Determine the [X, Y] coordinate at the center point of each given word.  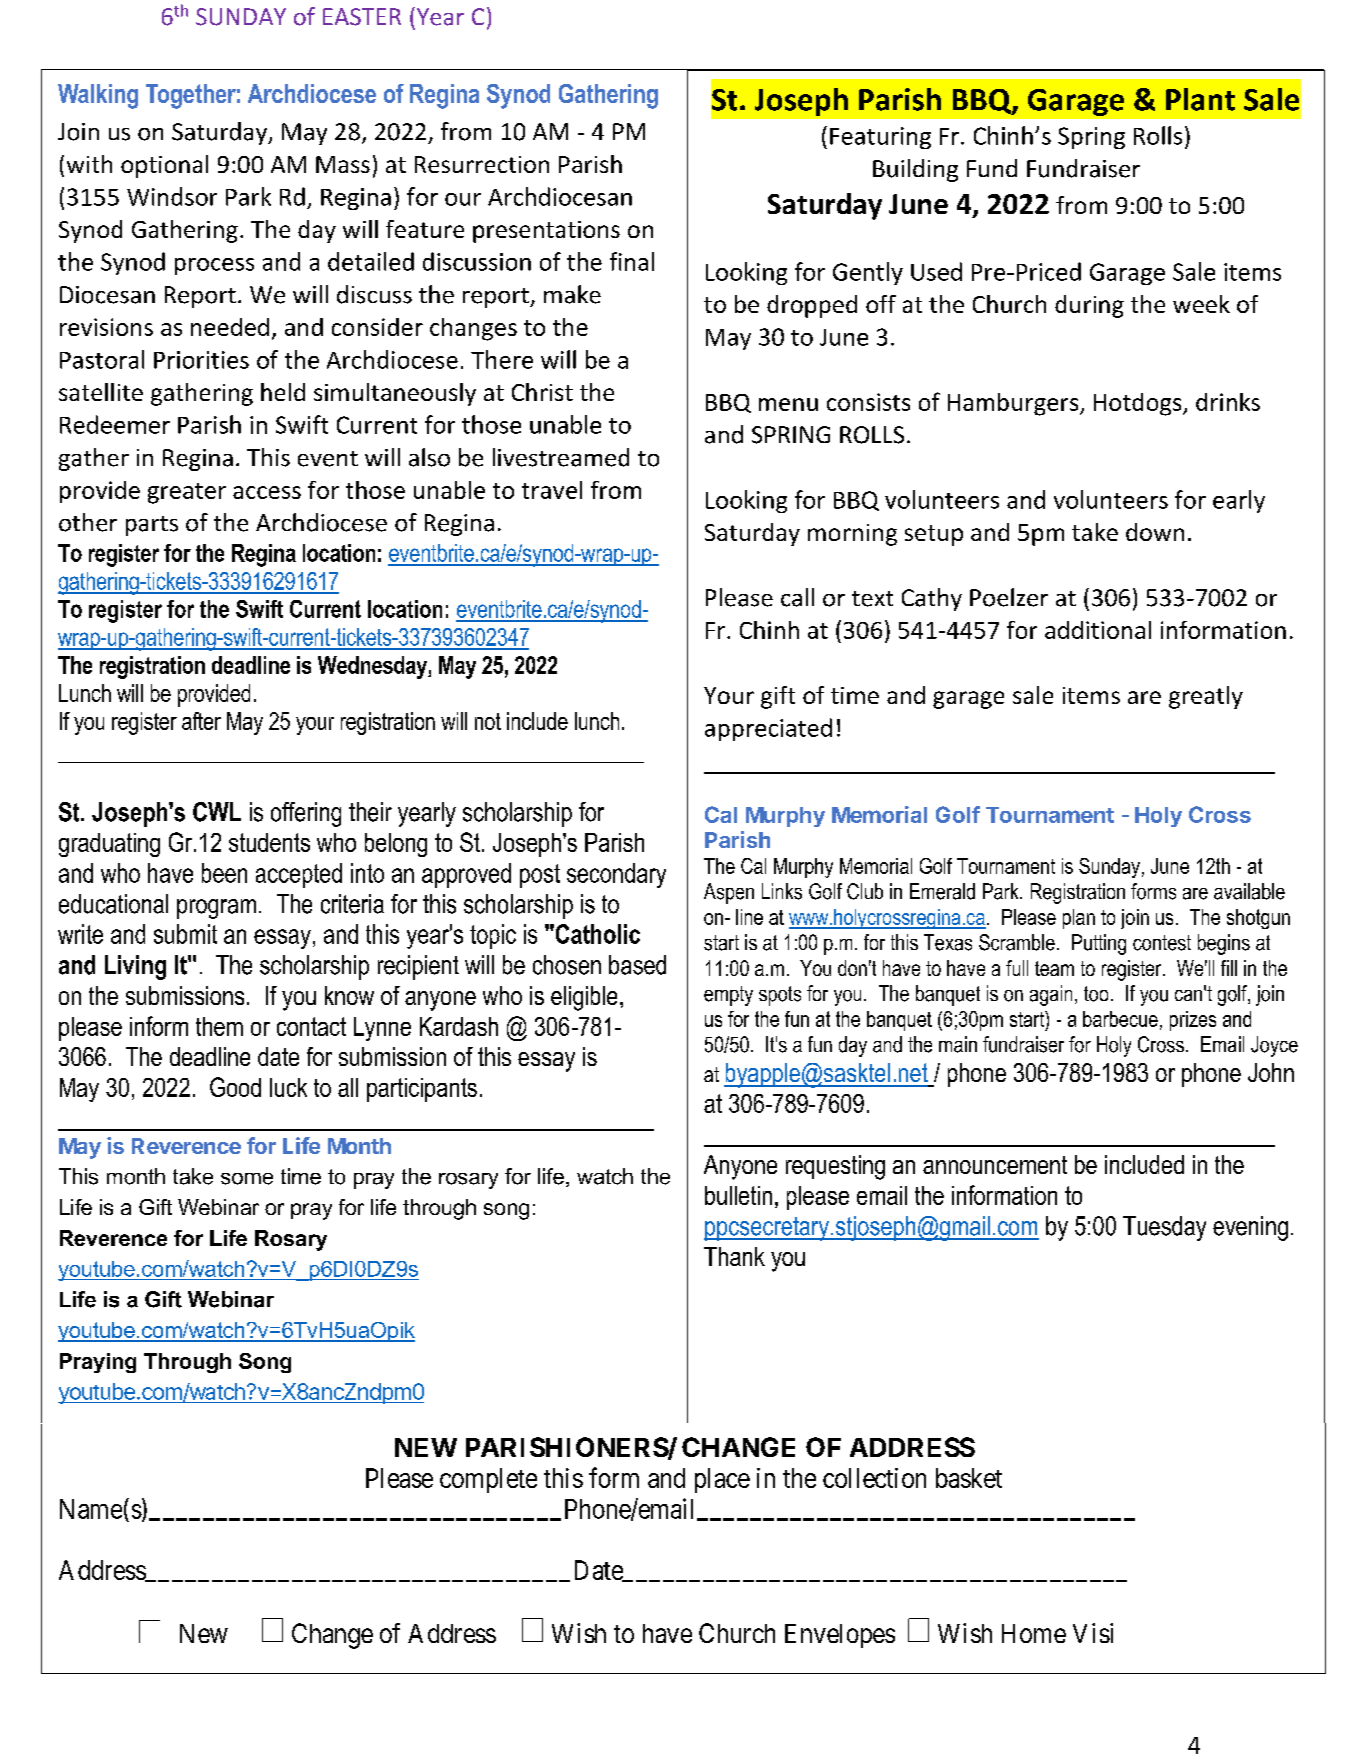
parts [152, 526]
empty [728, 996]
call [797, 597]
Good [235, 1087]
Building [915, 170]
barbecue [1120, 1019]
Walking [98, 96]
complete [488, 1480]
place [722, 1480]
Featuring [880, 138]
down [1155, 532]
